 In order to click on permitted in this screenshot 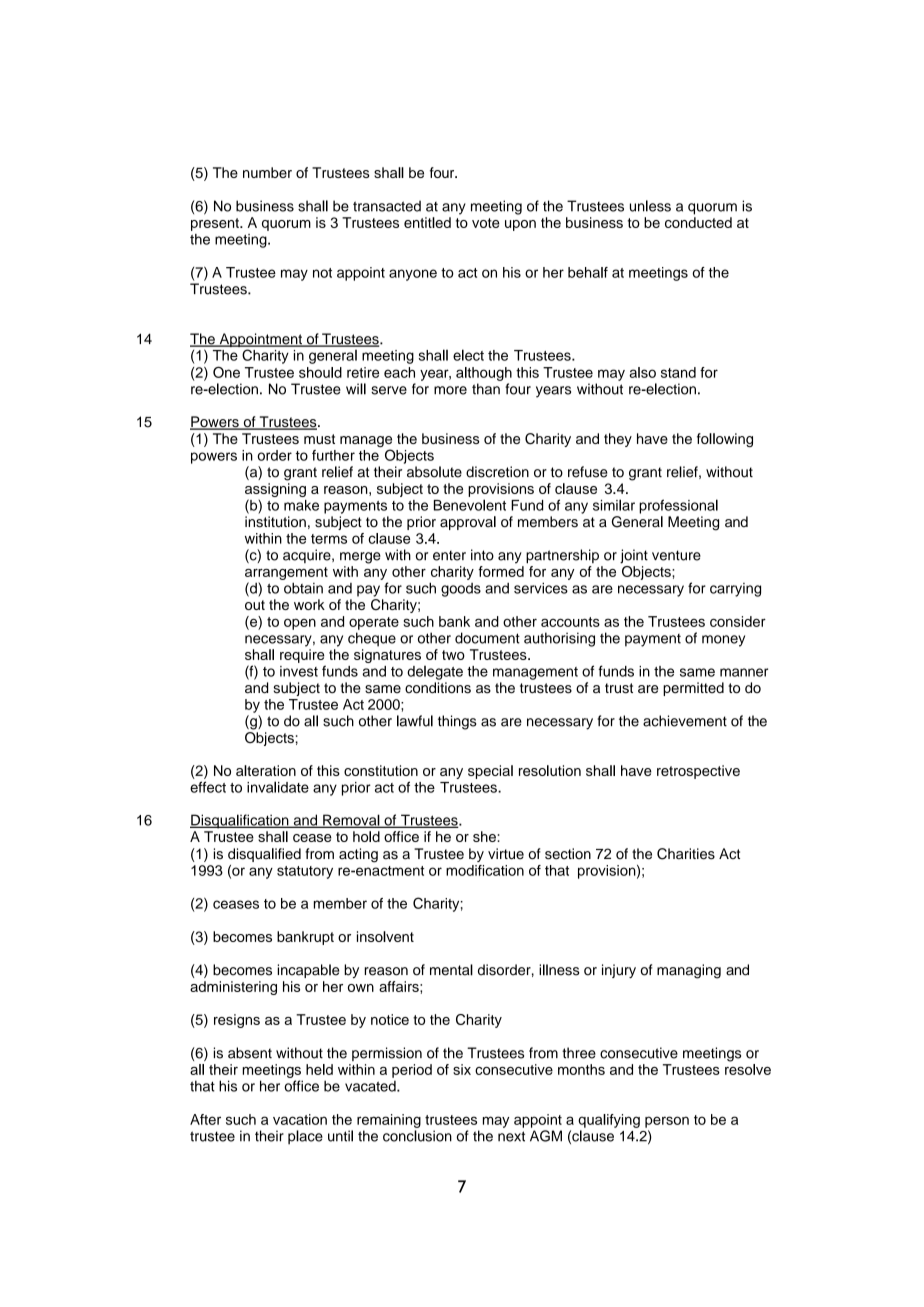, I will do `click(693, 689)`.
